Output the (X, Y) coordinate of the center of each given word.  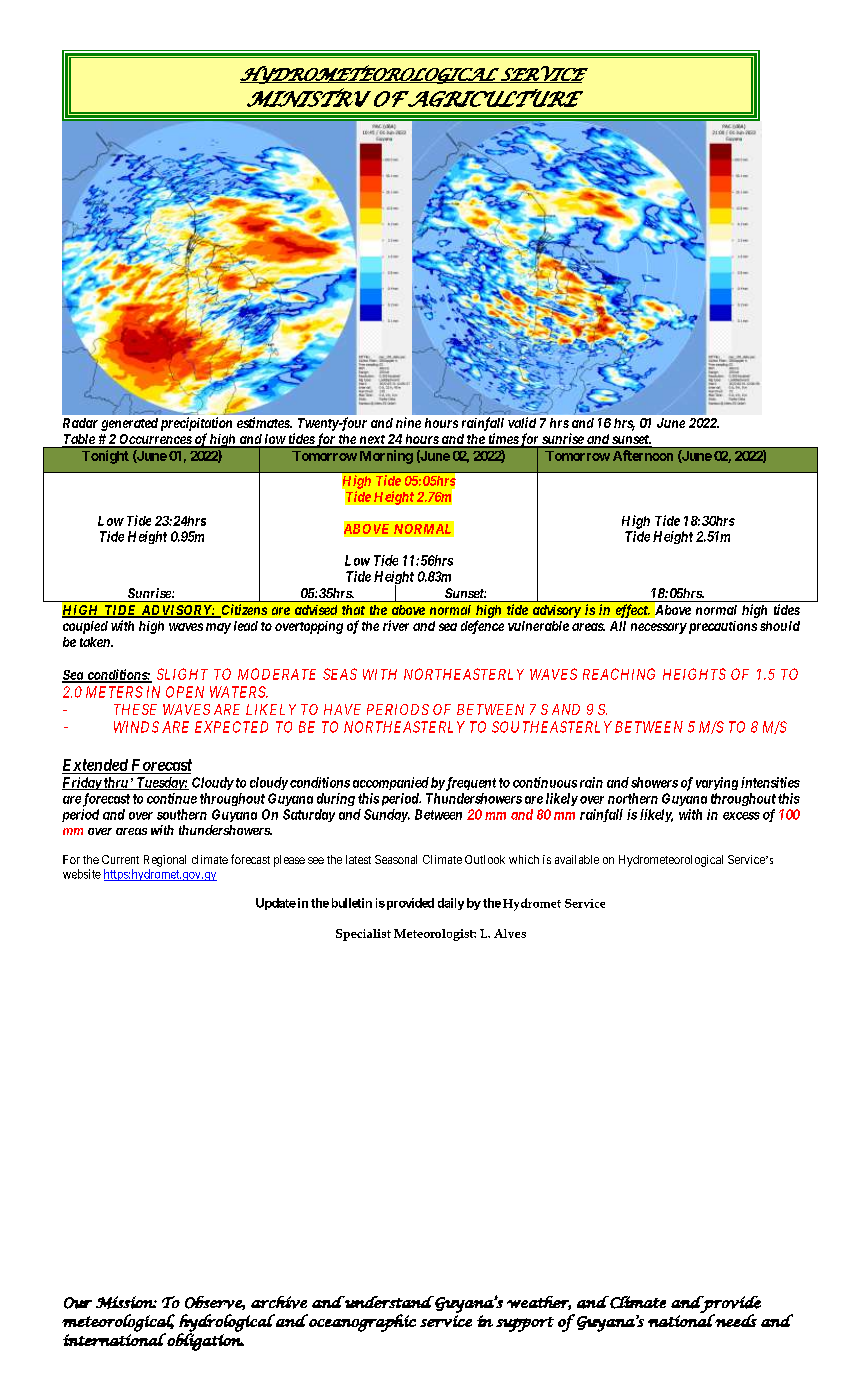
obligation (204, 1341)
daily (451, 904)
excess (741, 816)
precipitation (196, 424)
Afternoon (643, 455)
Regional (165, 861)
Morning (386, 457)
